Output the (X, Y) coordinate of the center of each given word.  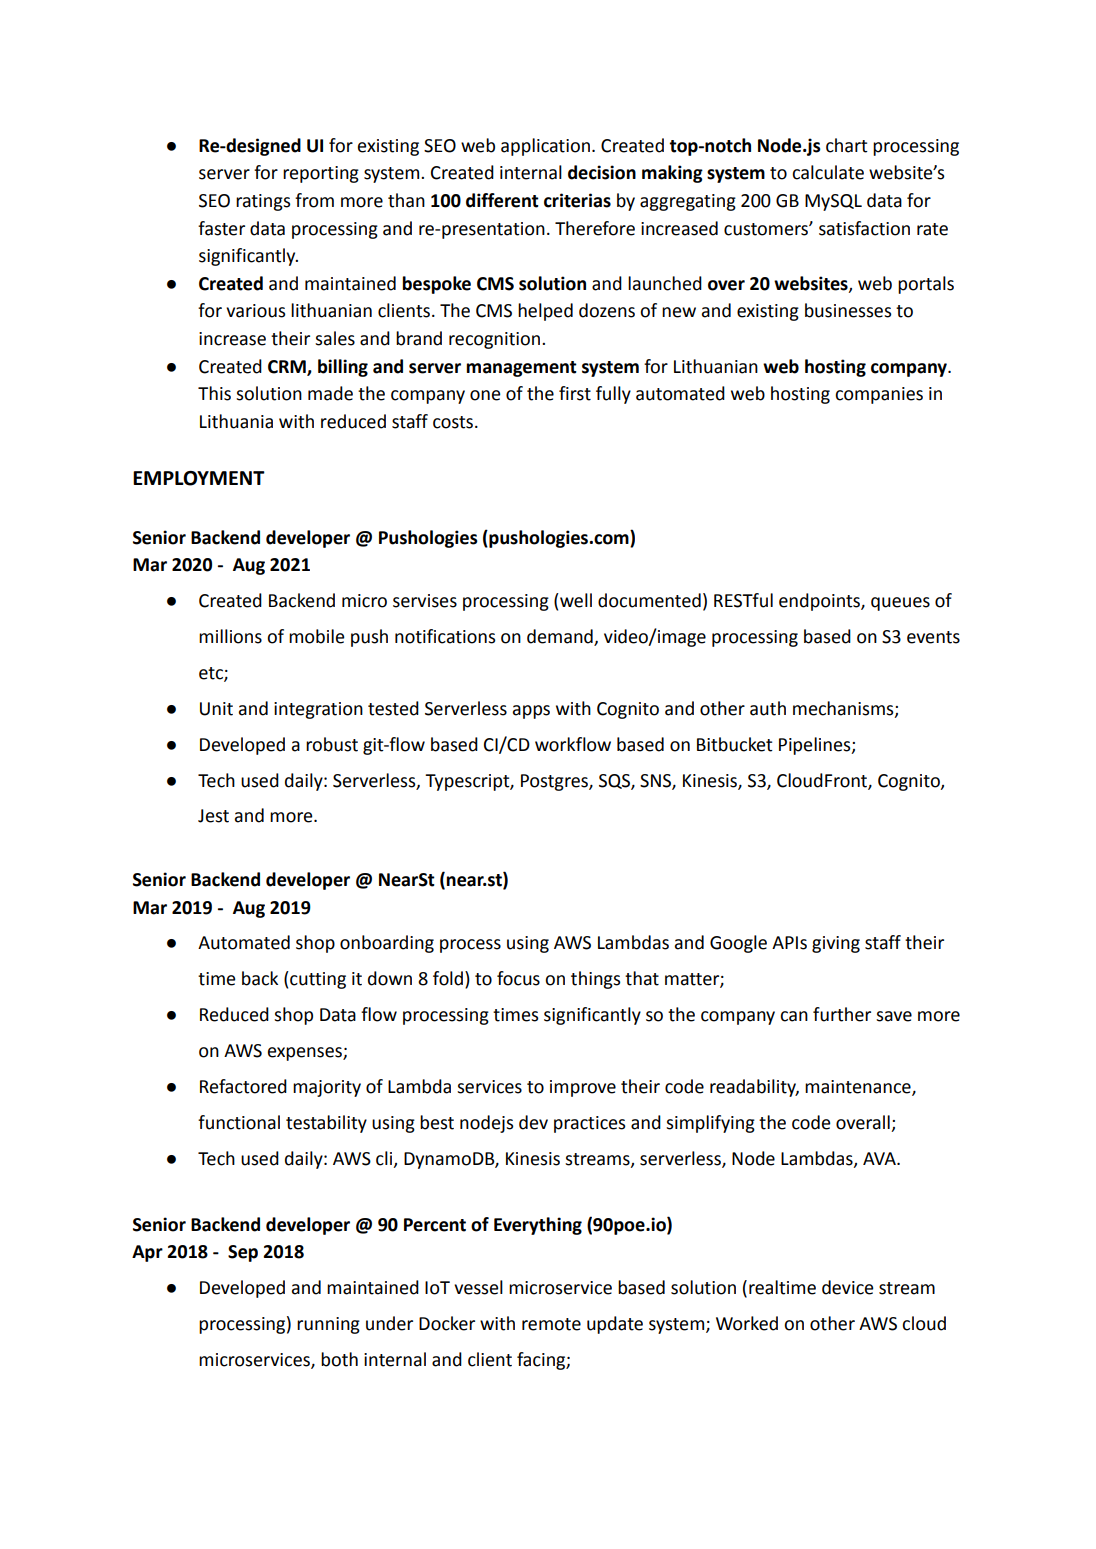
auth (768, 708)
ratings (263, 202)
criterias (577, 200)
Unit (216, 709)
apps (531, 712)
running (328, 1325)
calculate (828, 172)
